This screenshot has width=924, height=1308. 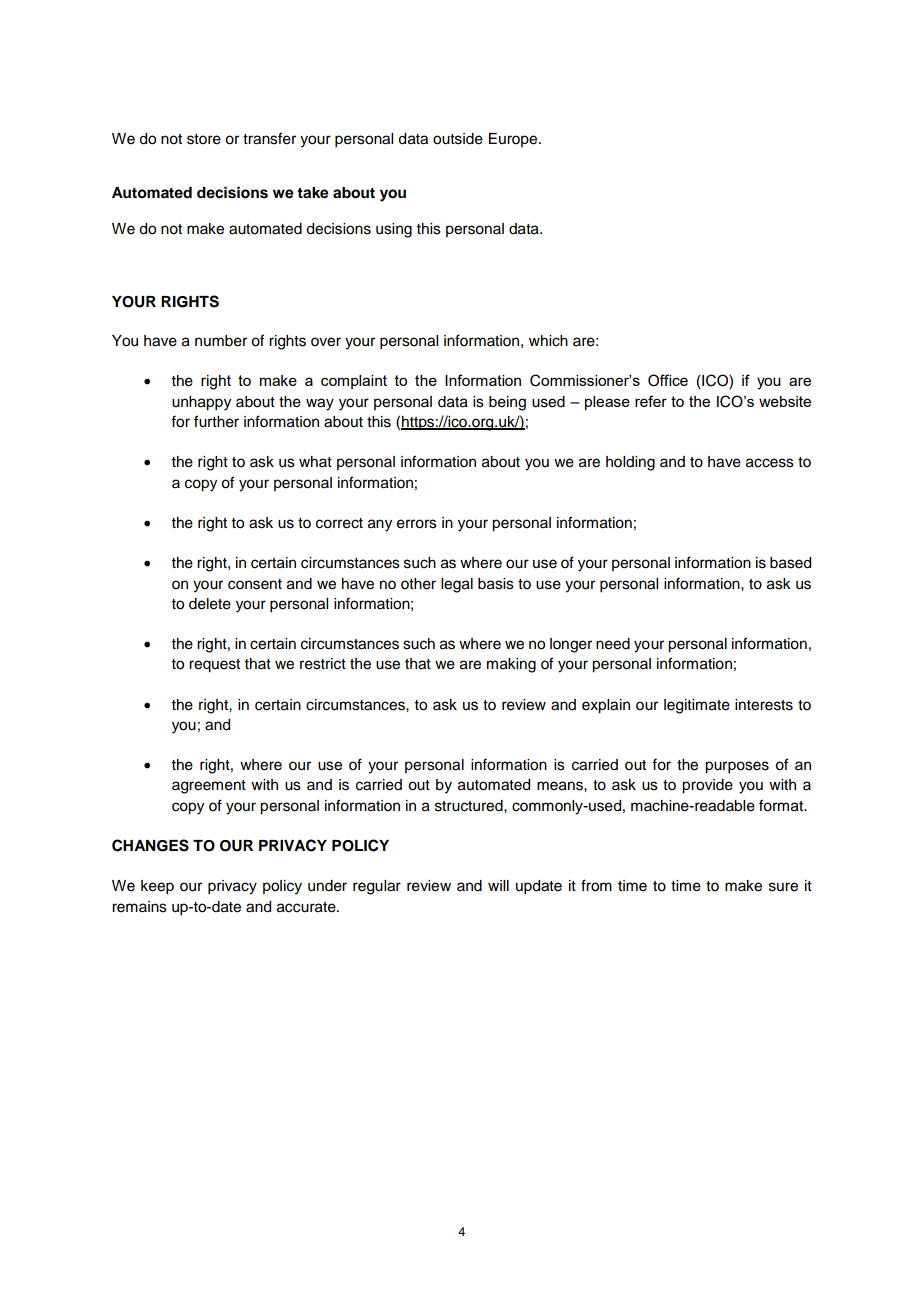 I want to click on Europe, so click(x=514, y=140).
